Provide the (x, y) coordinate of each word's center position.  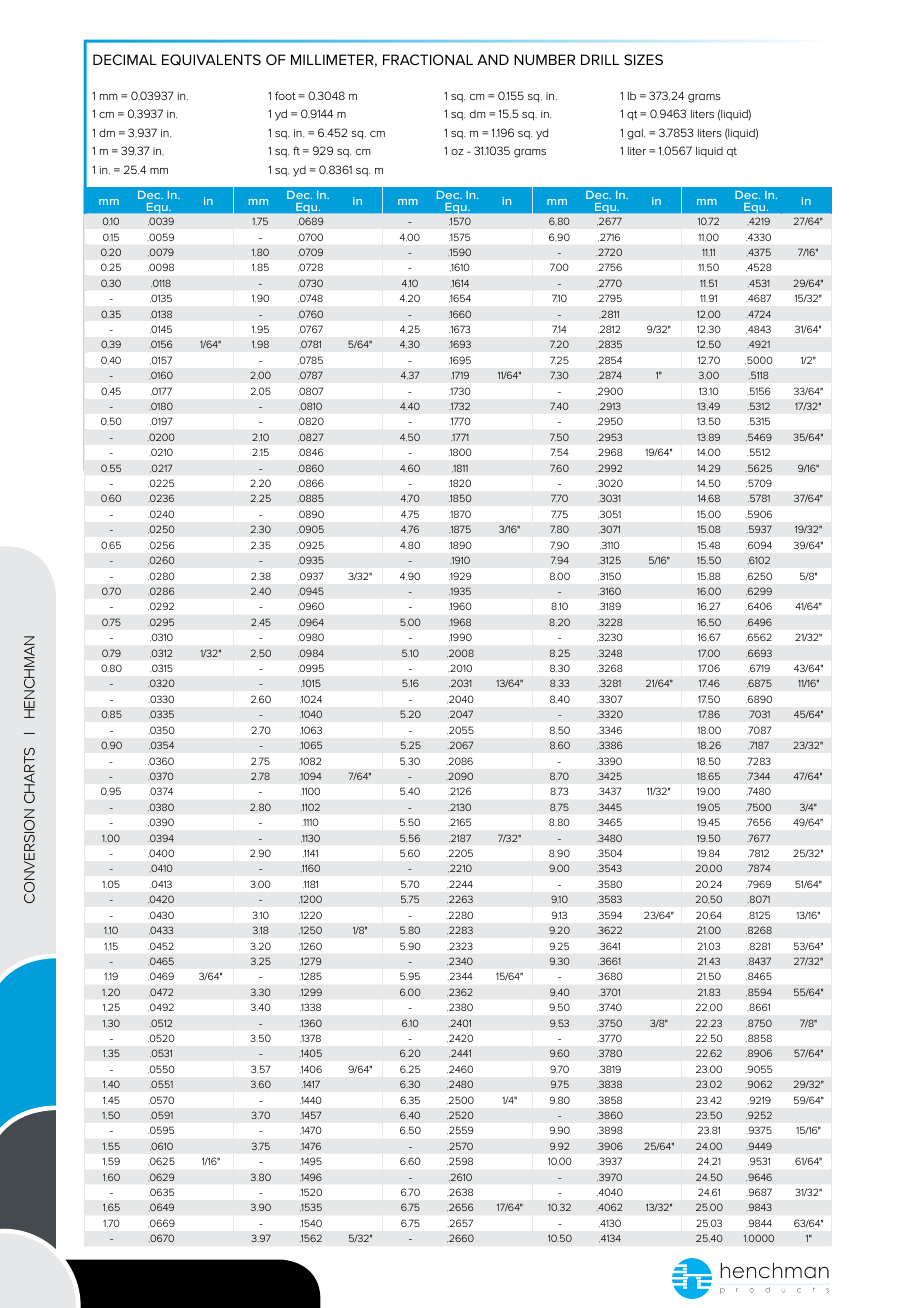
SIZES (643, 59)
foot (285, 95)
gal (636, 134)
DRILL (600, 59)
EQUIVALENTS (211, 60)
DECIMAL (125, 59)
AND (493, 59)
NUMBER (544, 59)
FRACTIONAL (428, 59)
